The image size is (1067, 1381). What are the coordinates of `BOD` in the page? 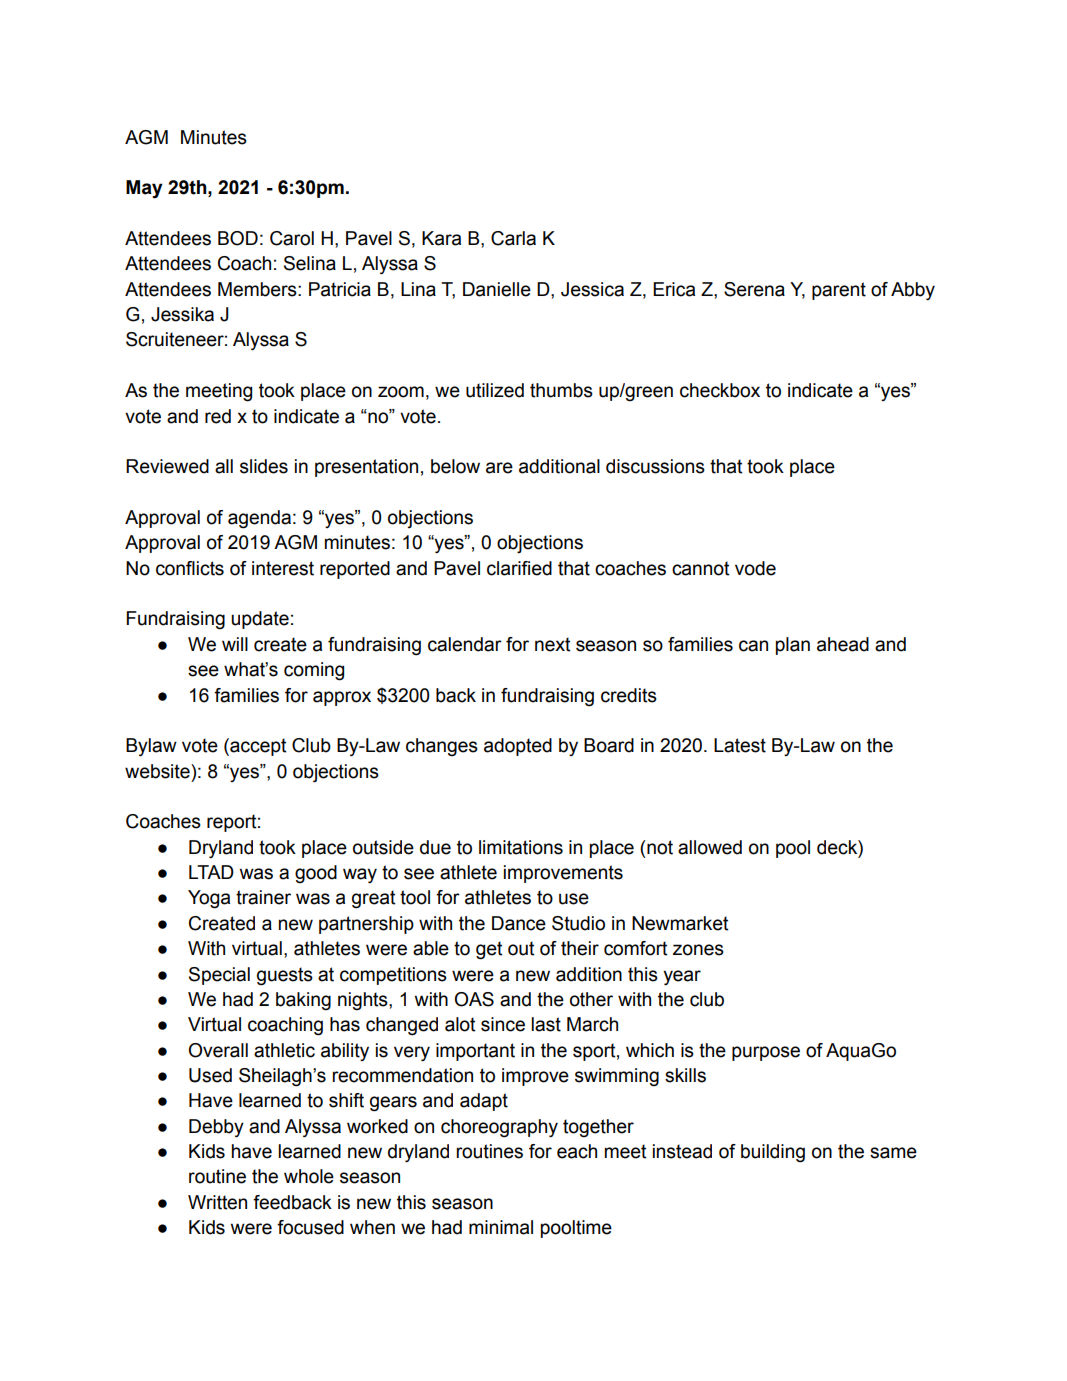 It's located at (238, 238).
